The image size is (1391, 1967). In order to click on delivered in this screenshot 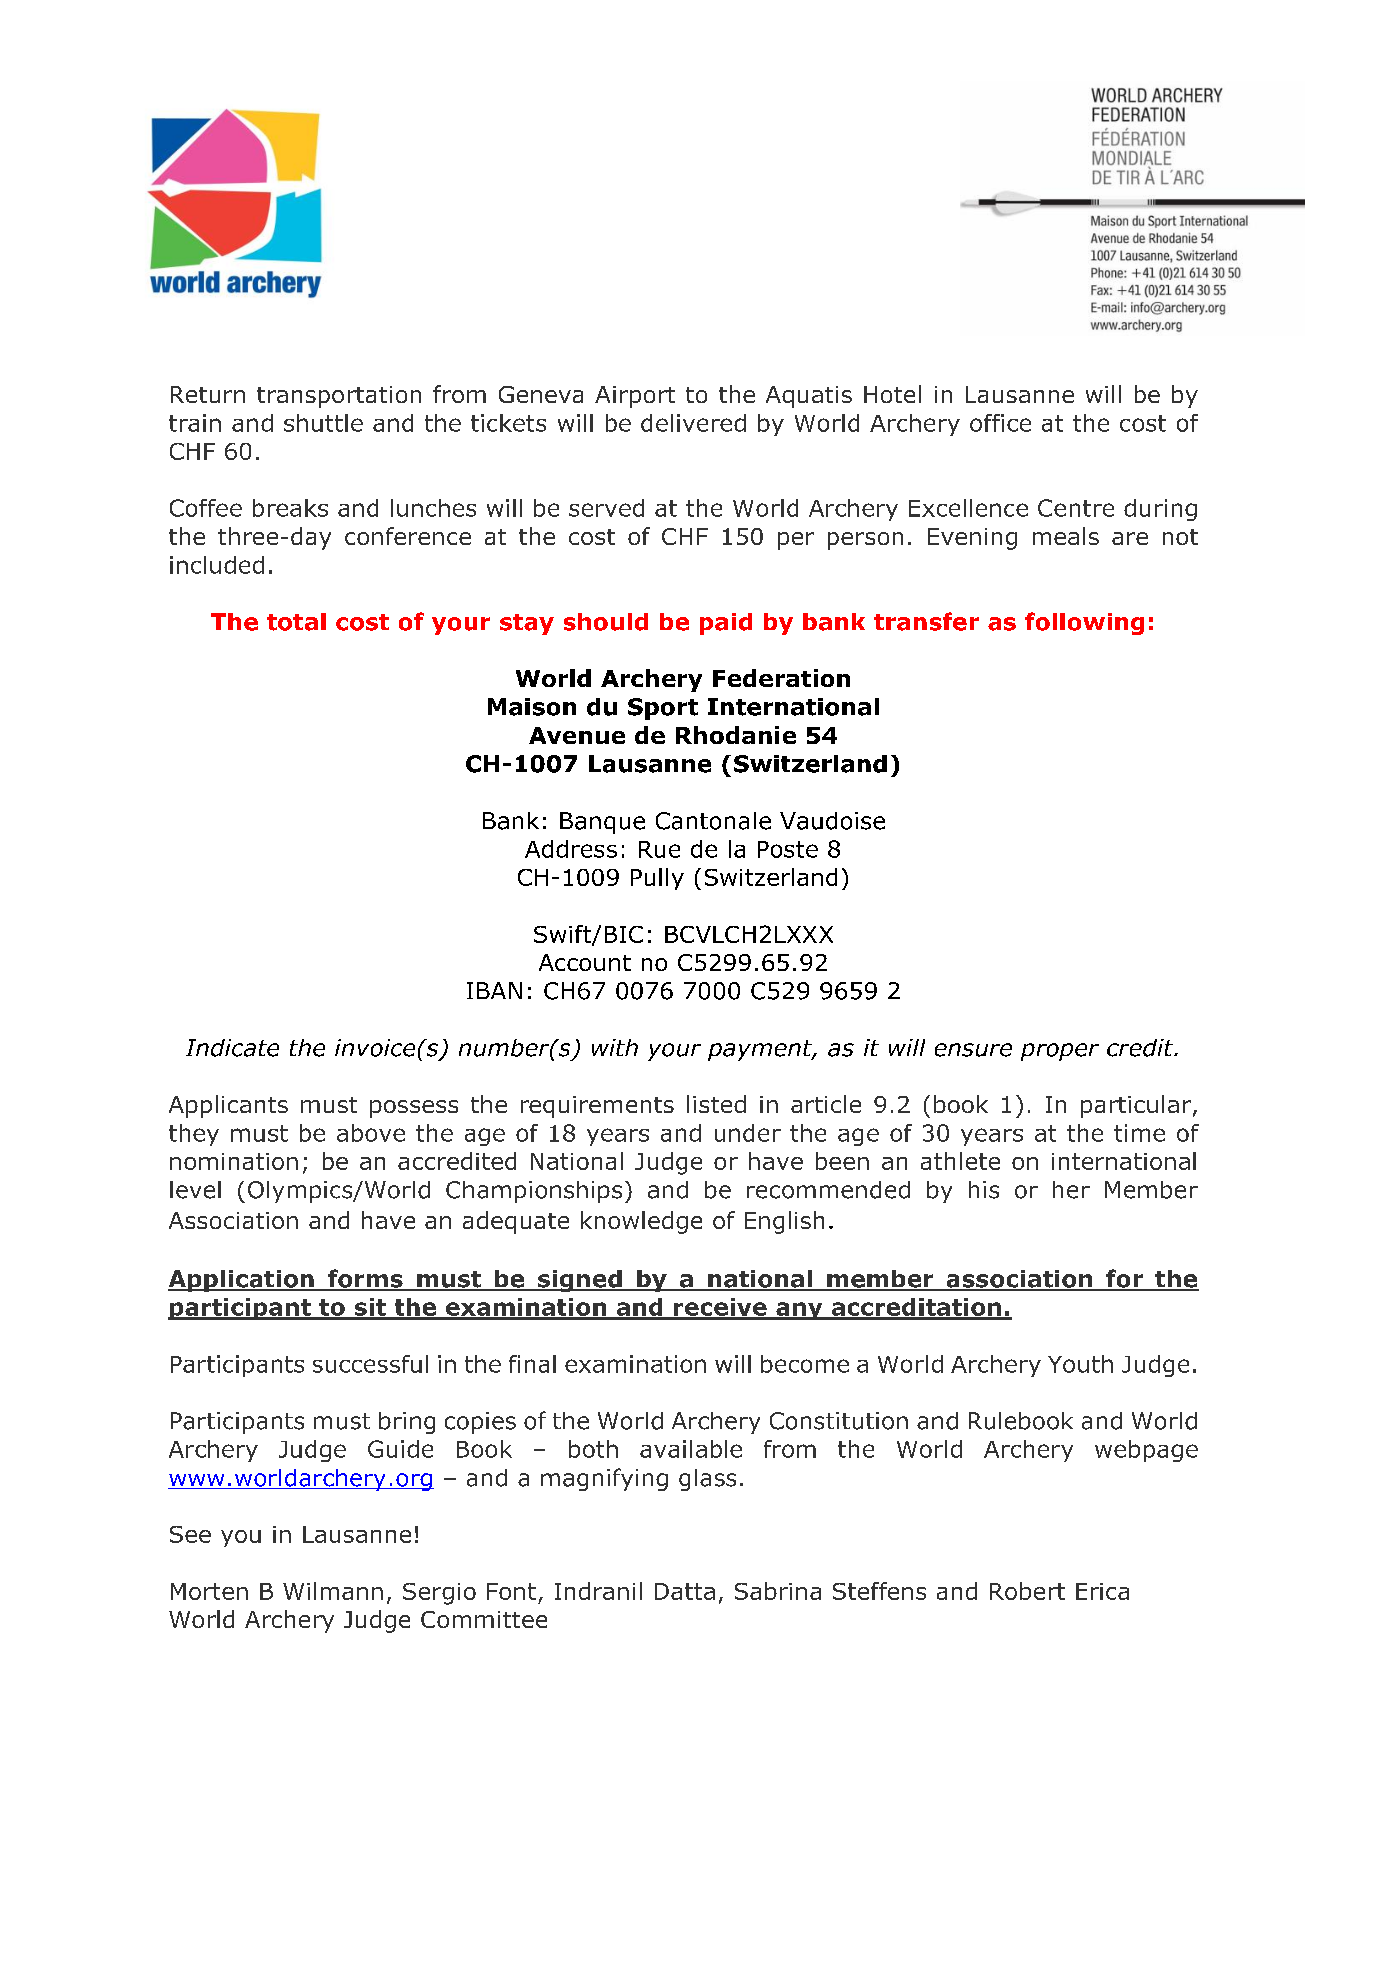, I will do `click(693, 423)`.
